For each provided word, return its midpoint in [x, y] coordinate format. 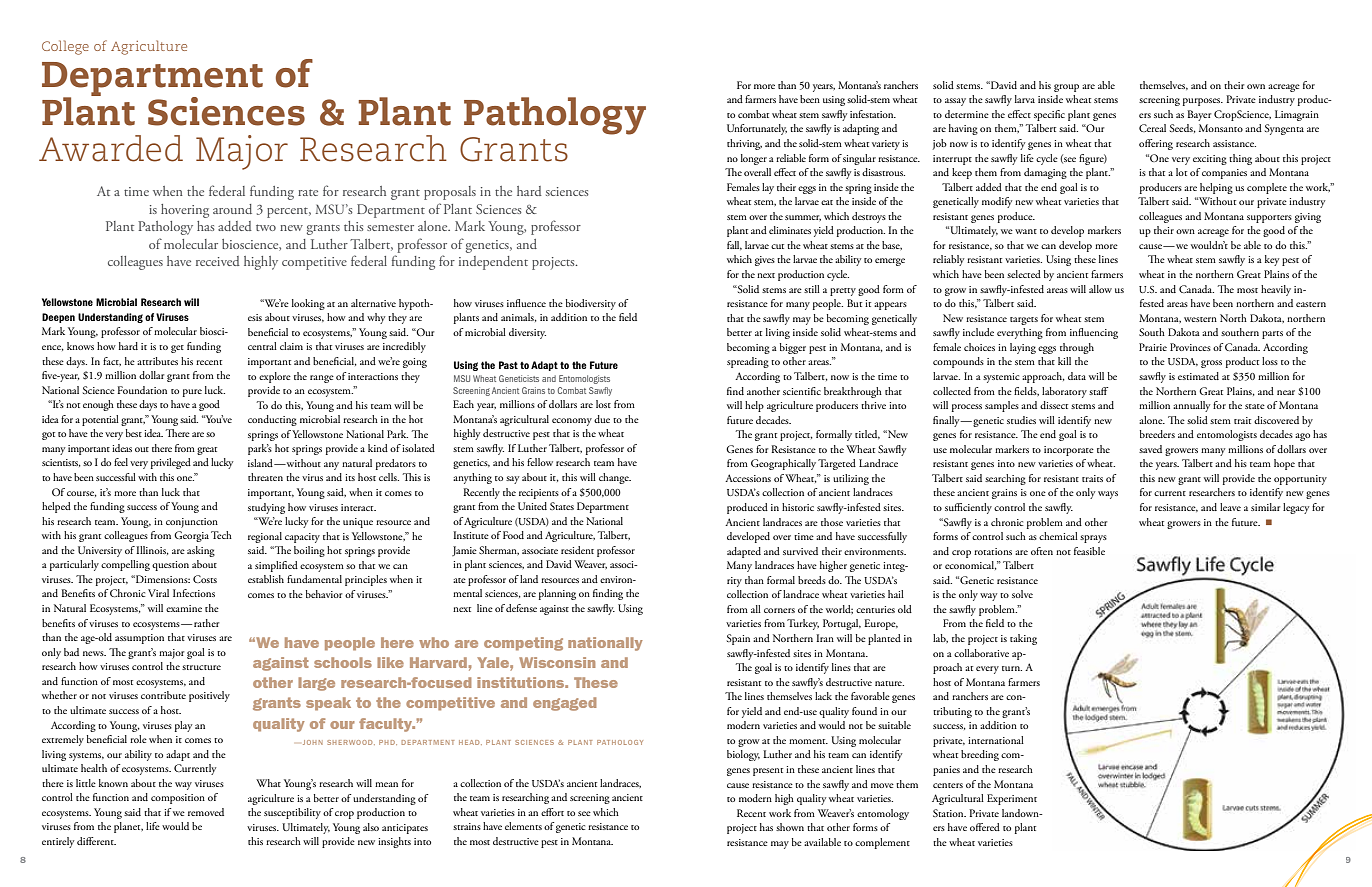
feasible [1089, 551]
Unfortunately [757, 129]
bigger [793, 348]
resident [577, 550]
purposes [1203, 102]
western [1200, 319]
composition [178, 799]
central [262, 346]
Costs [205, 579]
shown [790, 827]
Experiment [1012, 799]
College [65, 47]
